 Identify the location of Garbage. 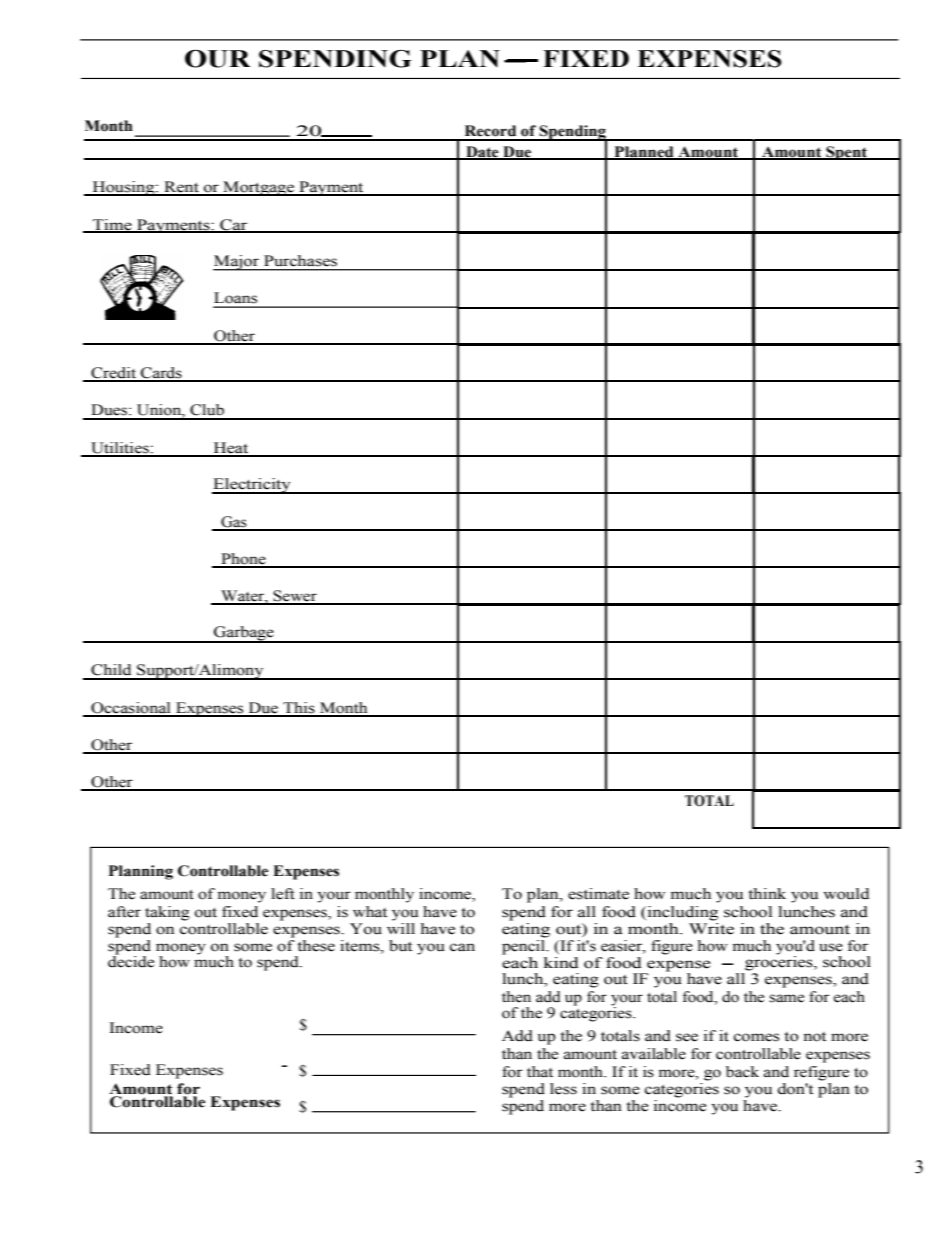
(244, 634).
